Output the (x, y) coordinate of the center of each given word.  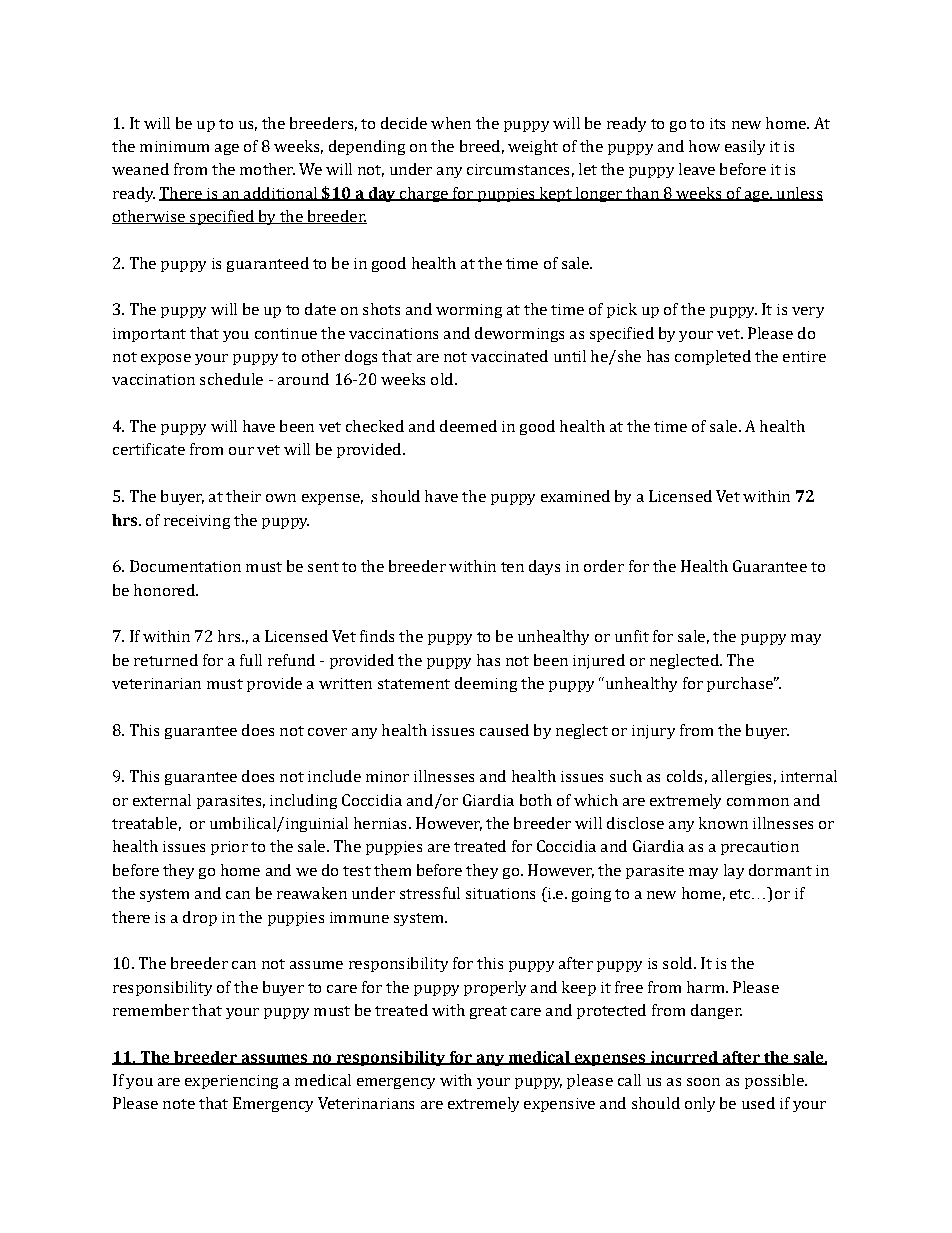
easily (745, 147)
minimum (174, 146)
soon (703, 1082)
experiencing (231, 1082)
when (451, 123)
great (488, 1012)
